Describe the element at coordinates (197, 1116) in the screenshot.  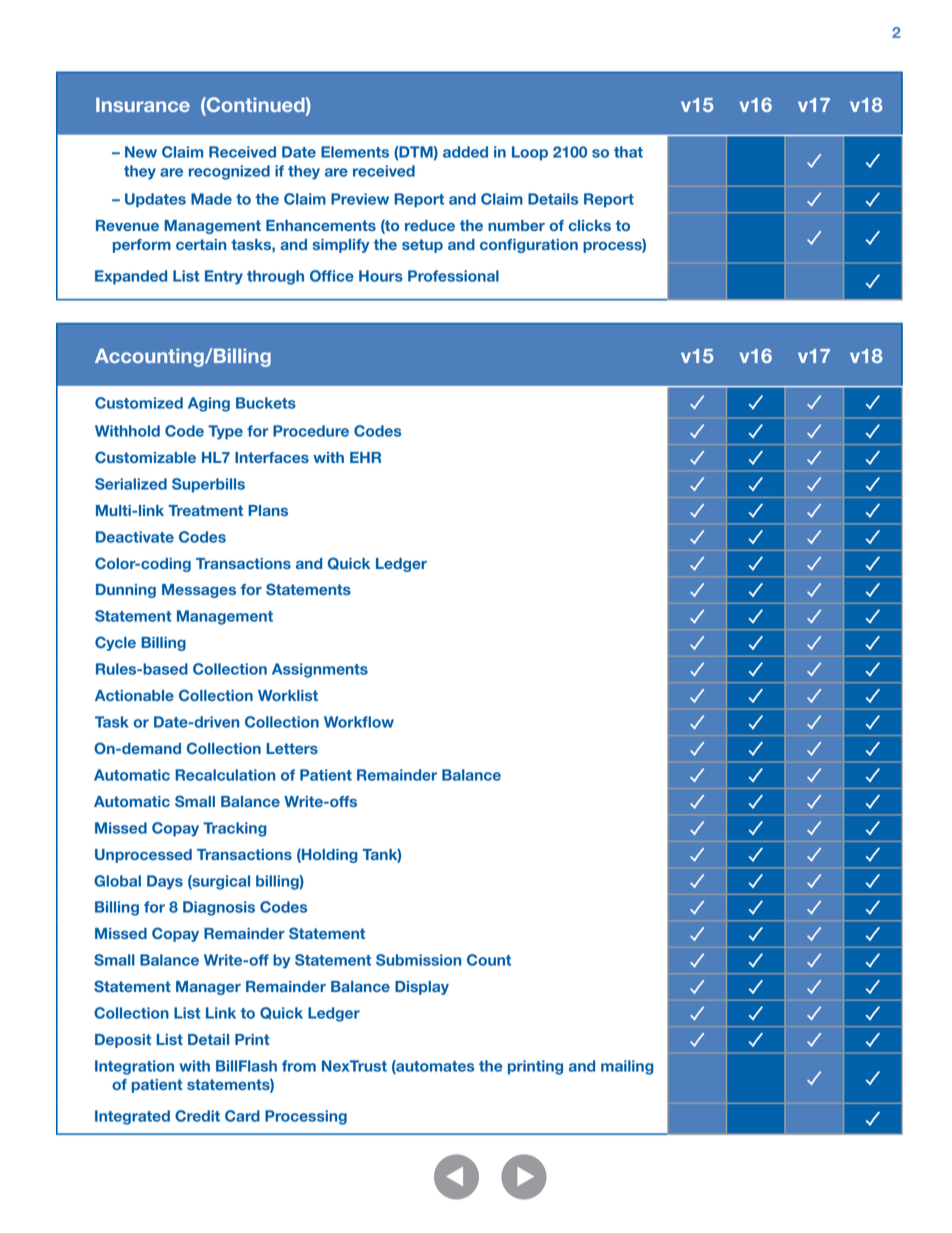
I see `Credit` at that location.
